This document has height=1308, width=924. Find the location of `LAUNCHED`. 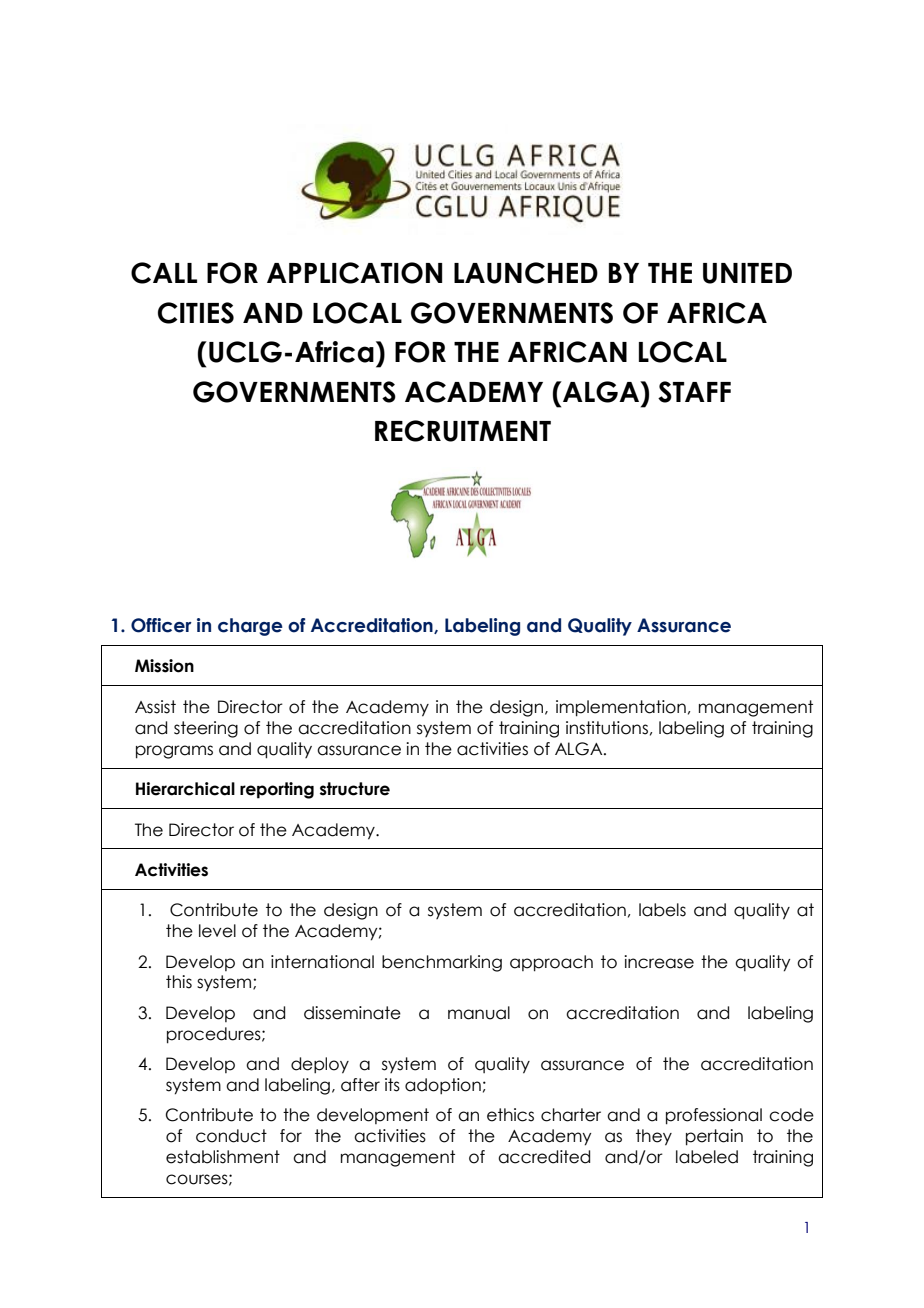

LAUNCHED is located at coordinates (526, 273).
